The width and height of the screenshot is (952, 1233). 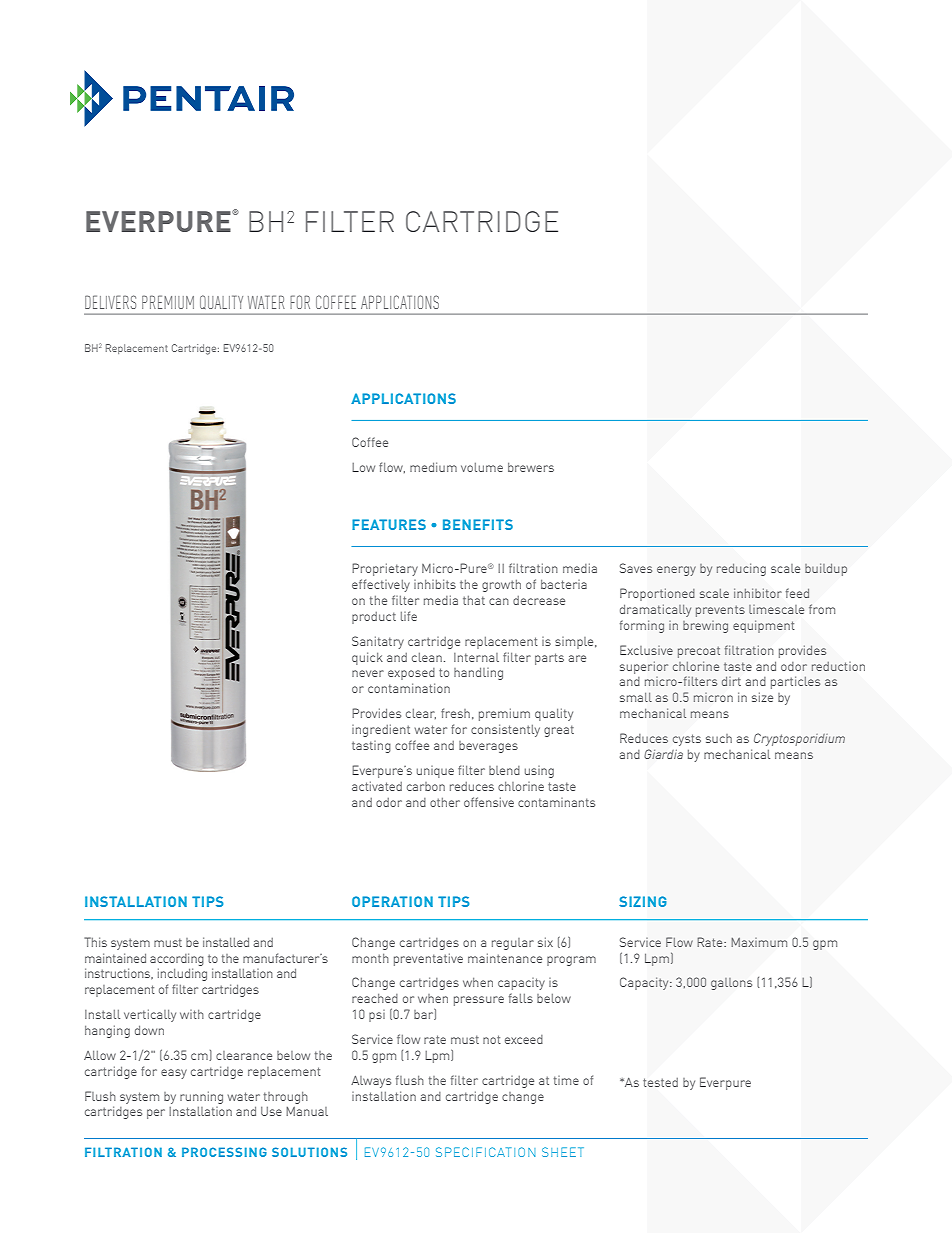 What do you see at coordinates (741, 570) in the screenshot?
I see `reducing` at bounding box center [741, 570].
